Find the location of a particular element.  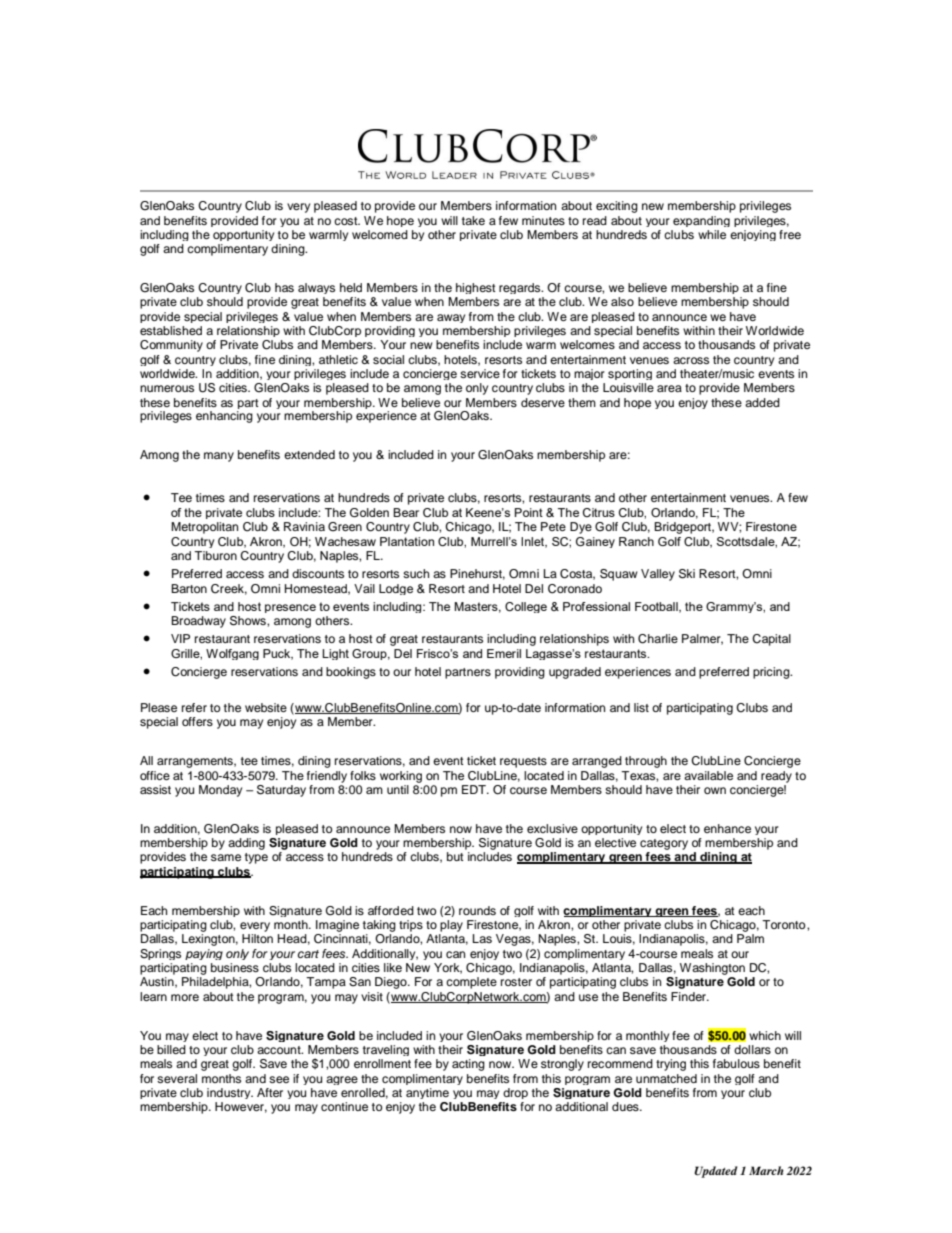

industry is located at coordinates (230, 1093).
